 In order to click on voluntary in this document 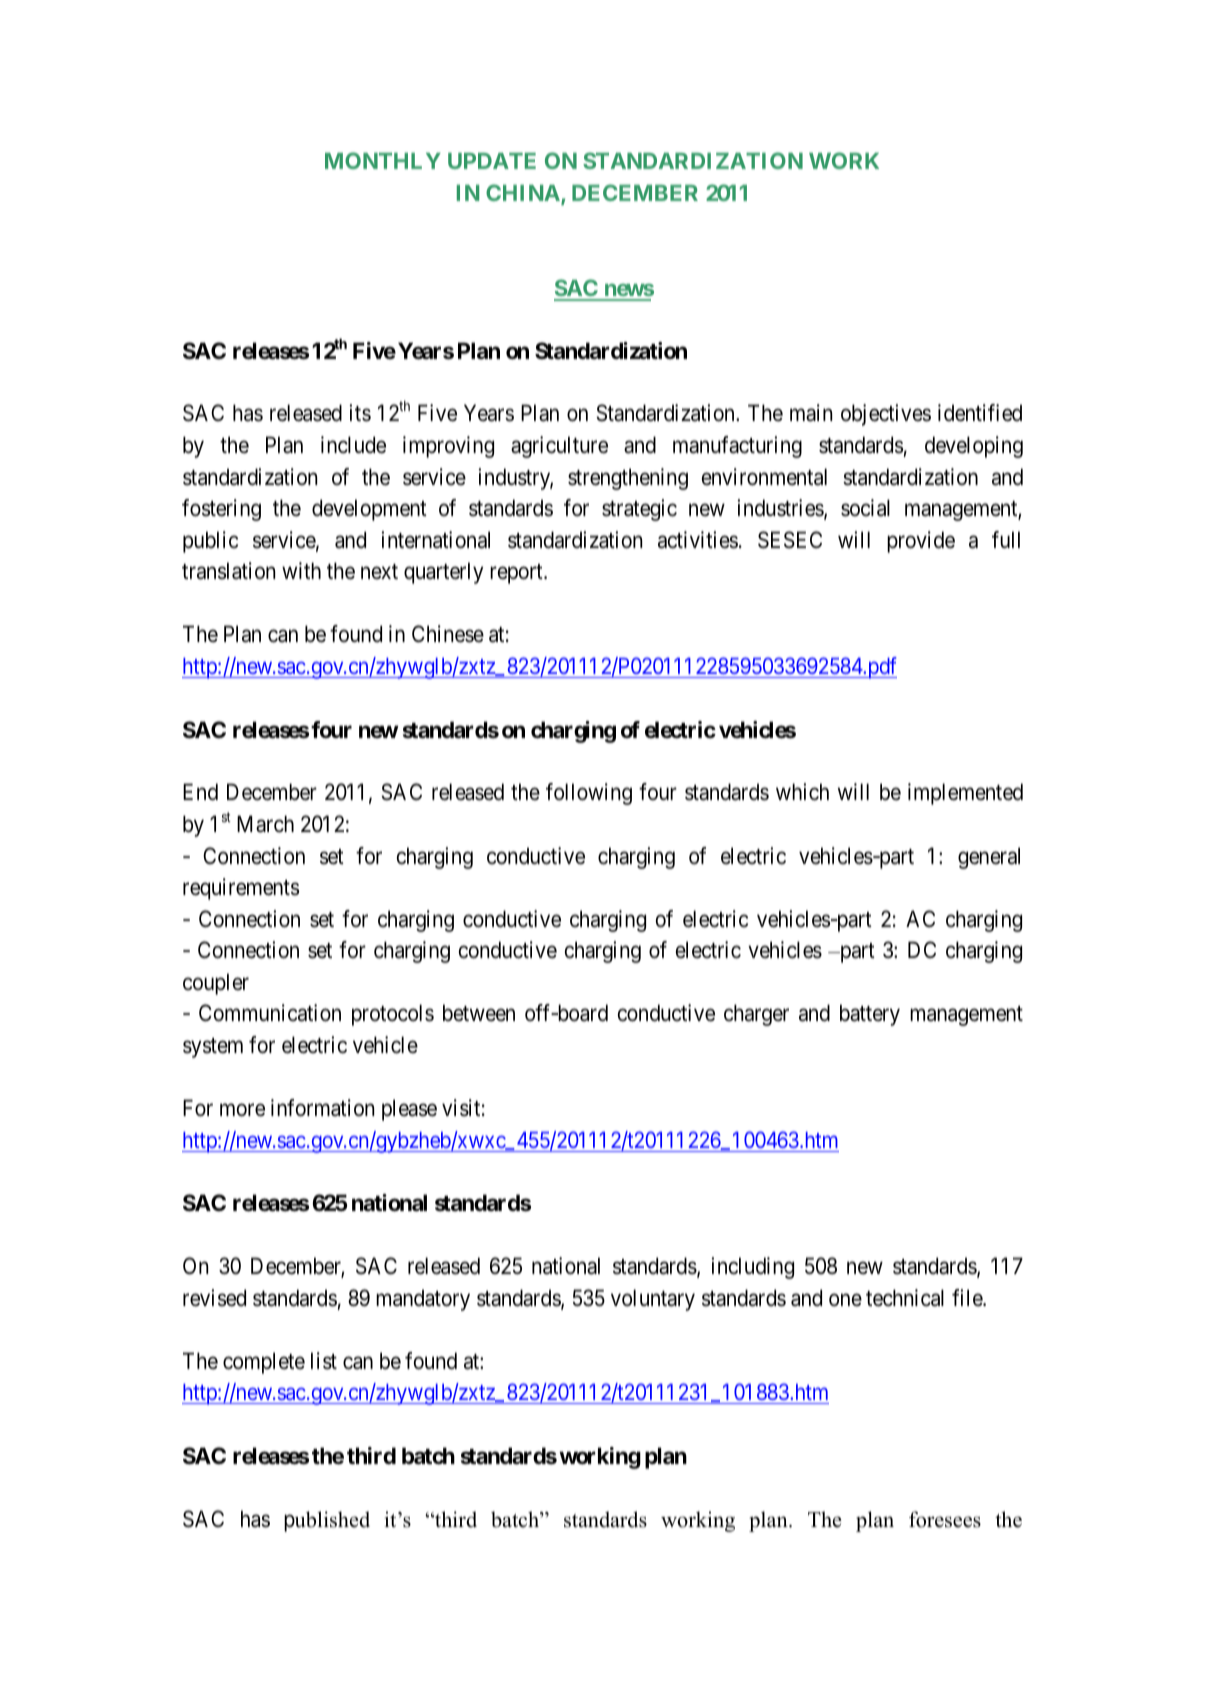, I will do `click(653, 1300)`.
